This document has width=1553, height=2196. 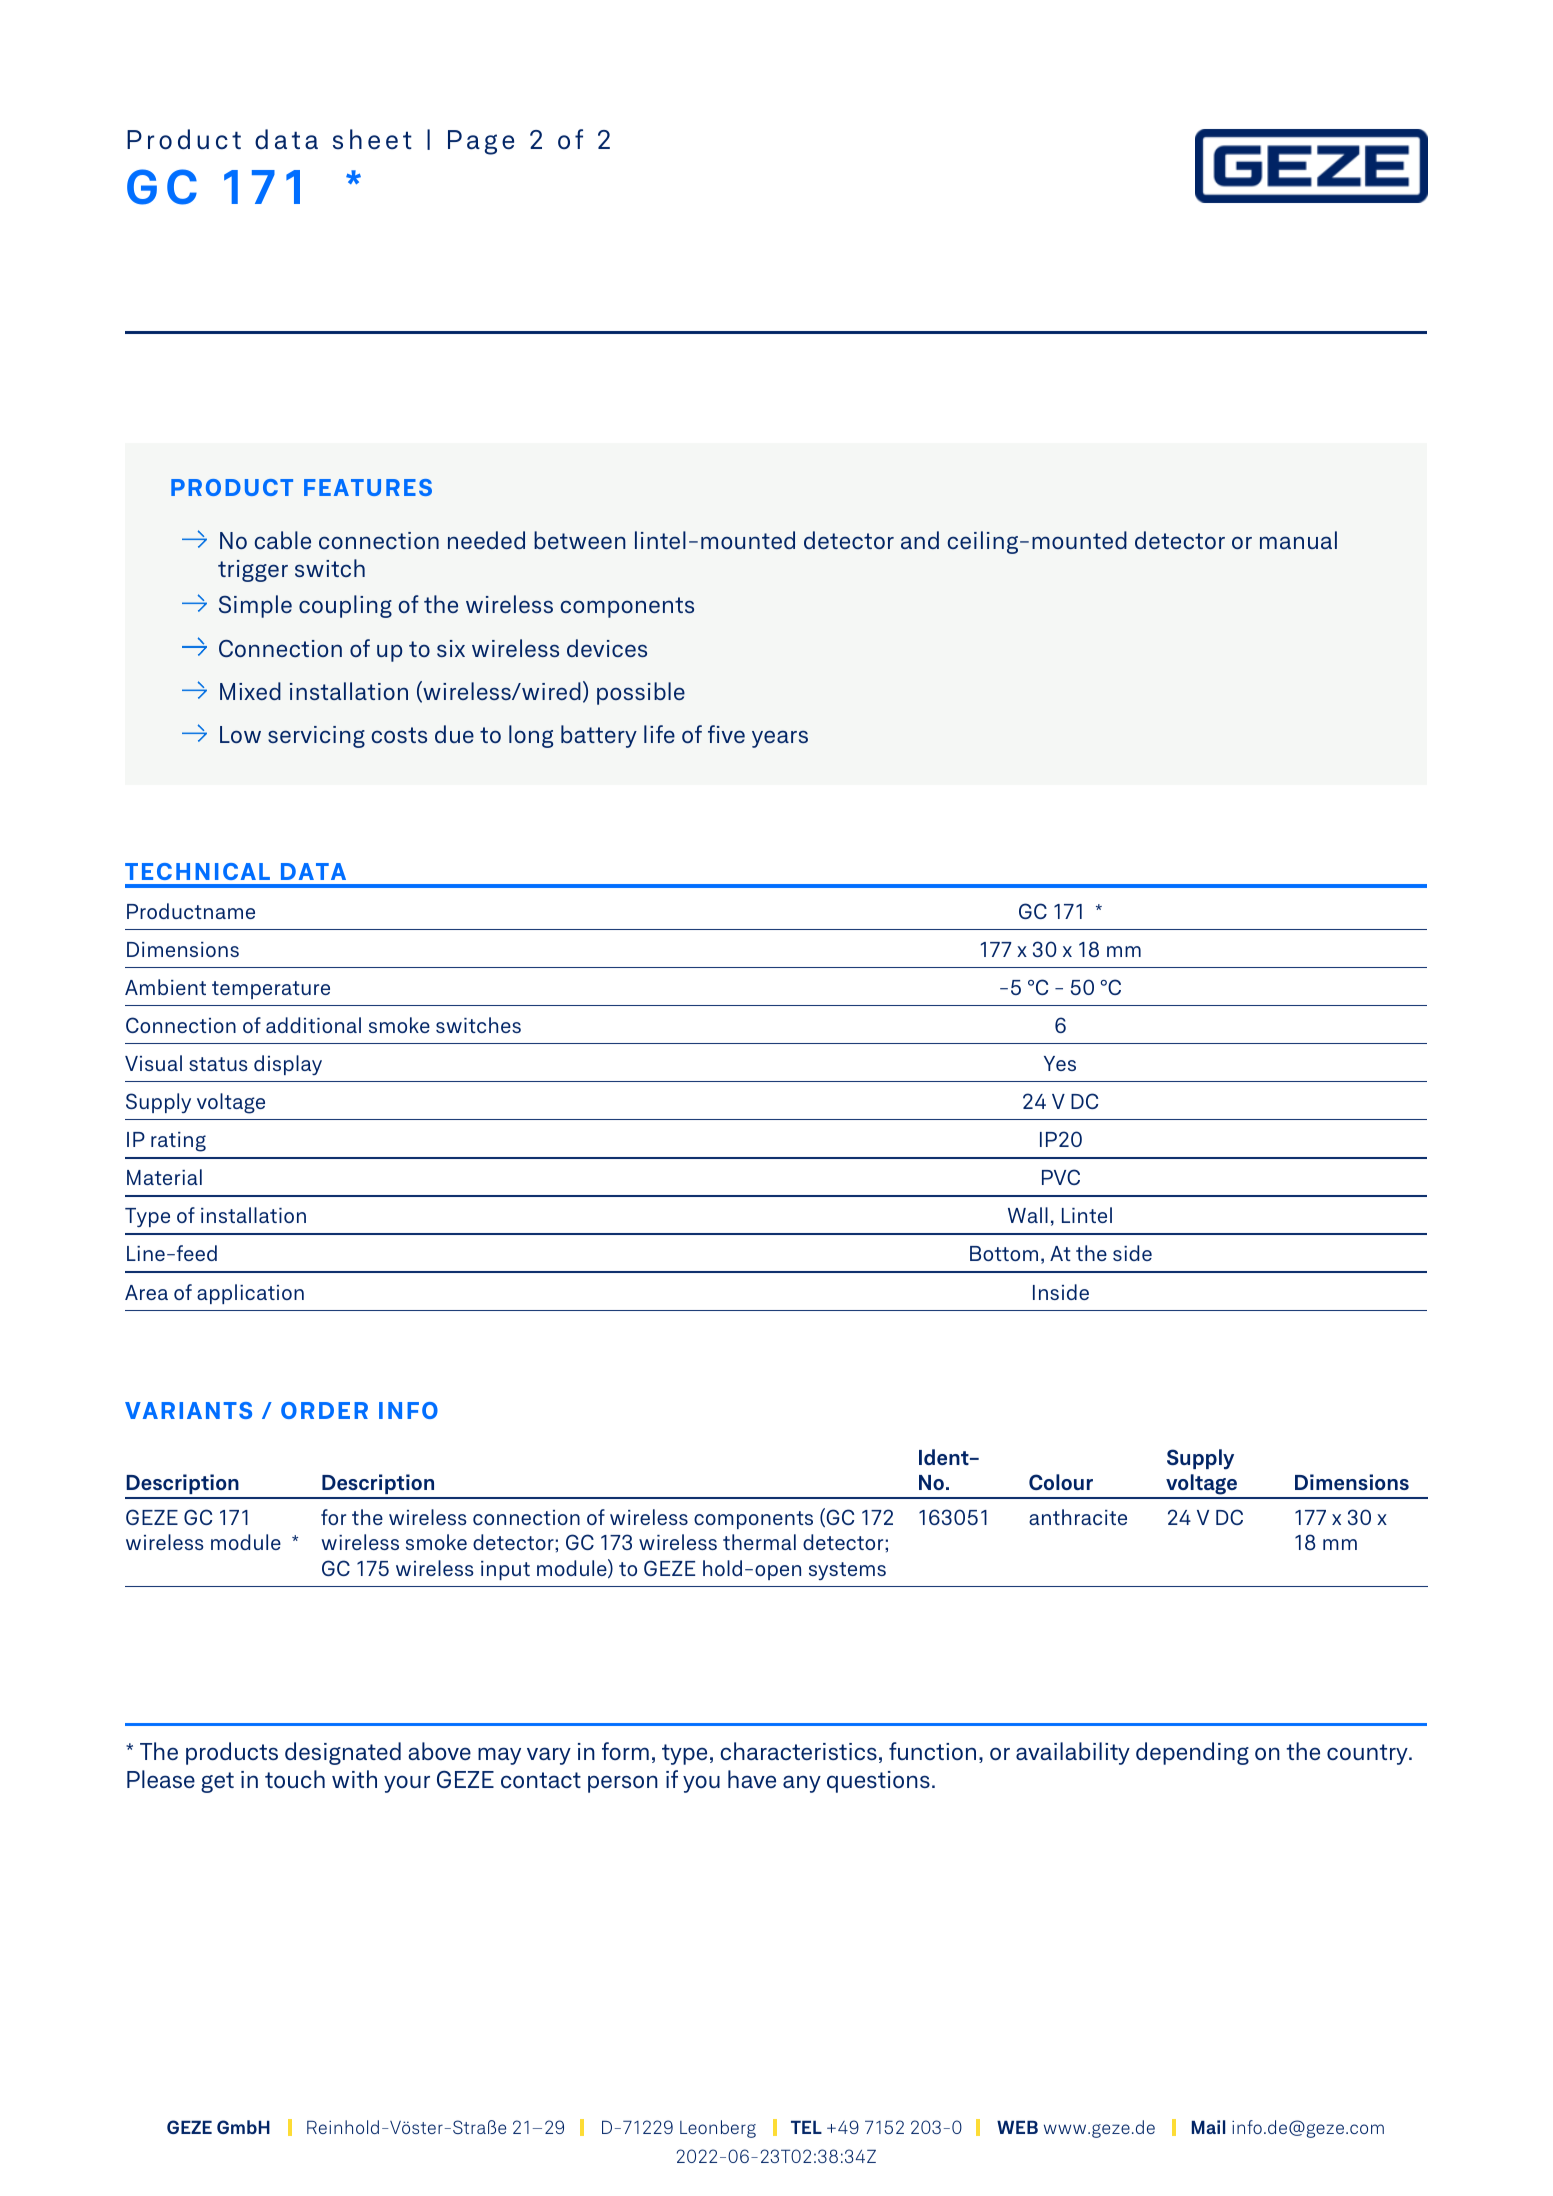 I want to click on Page, so click(x=481, y=142).
